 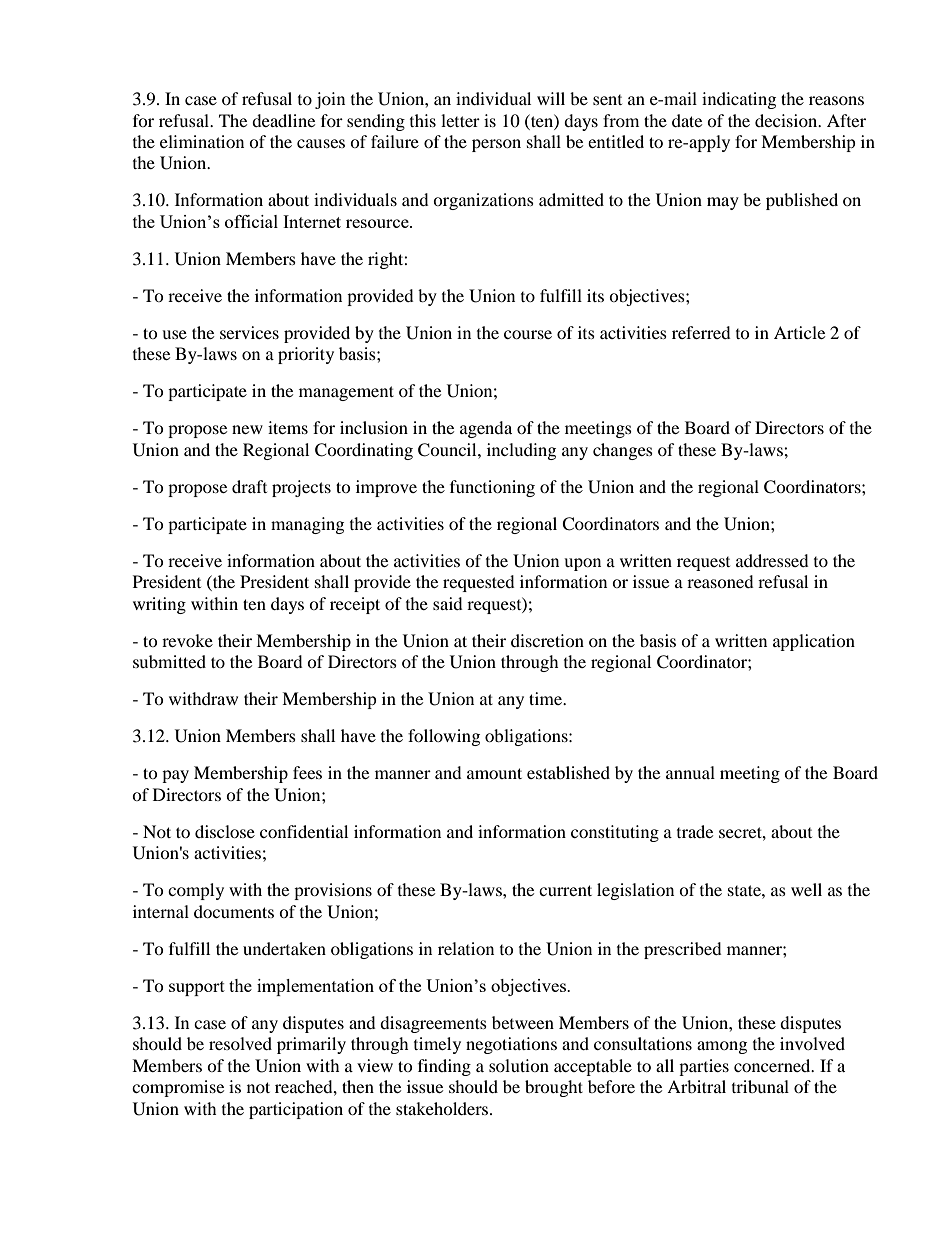 I want to click on solution, so click(x=519, y=1065).
